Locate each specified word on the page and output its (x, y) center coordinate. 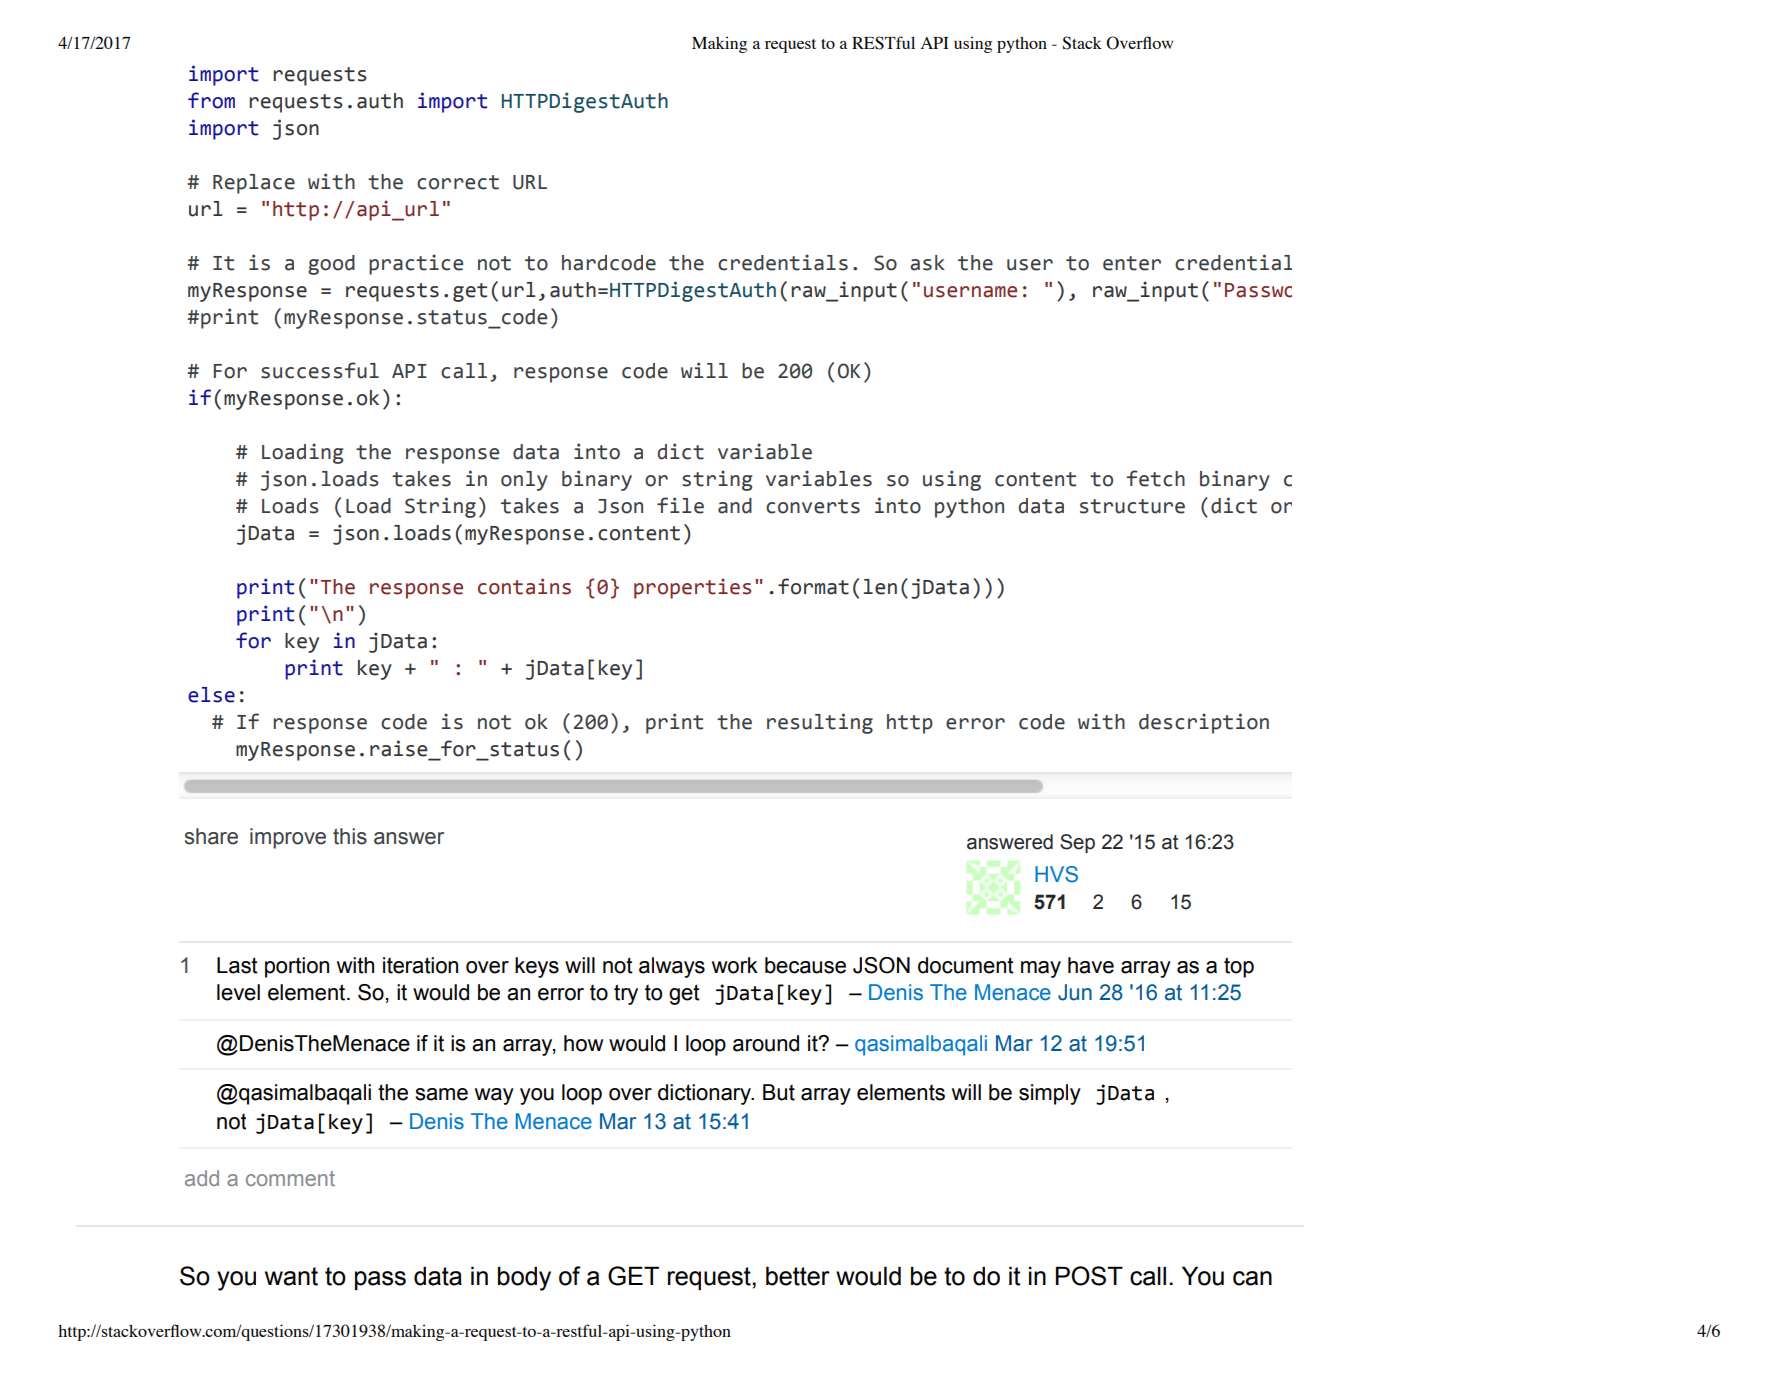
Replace (254, 184)
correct (458, 182)
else (211, 695)
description (1204, 723)
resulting (820, 723)
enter (1132, 263)
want (291, 1276)
